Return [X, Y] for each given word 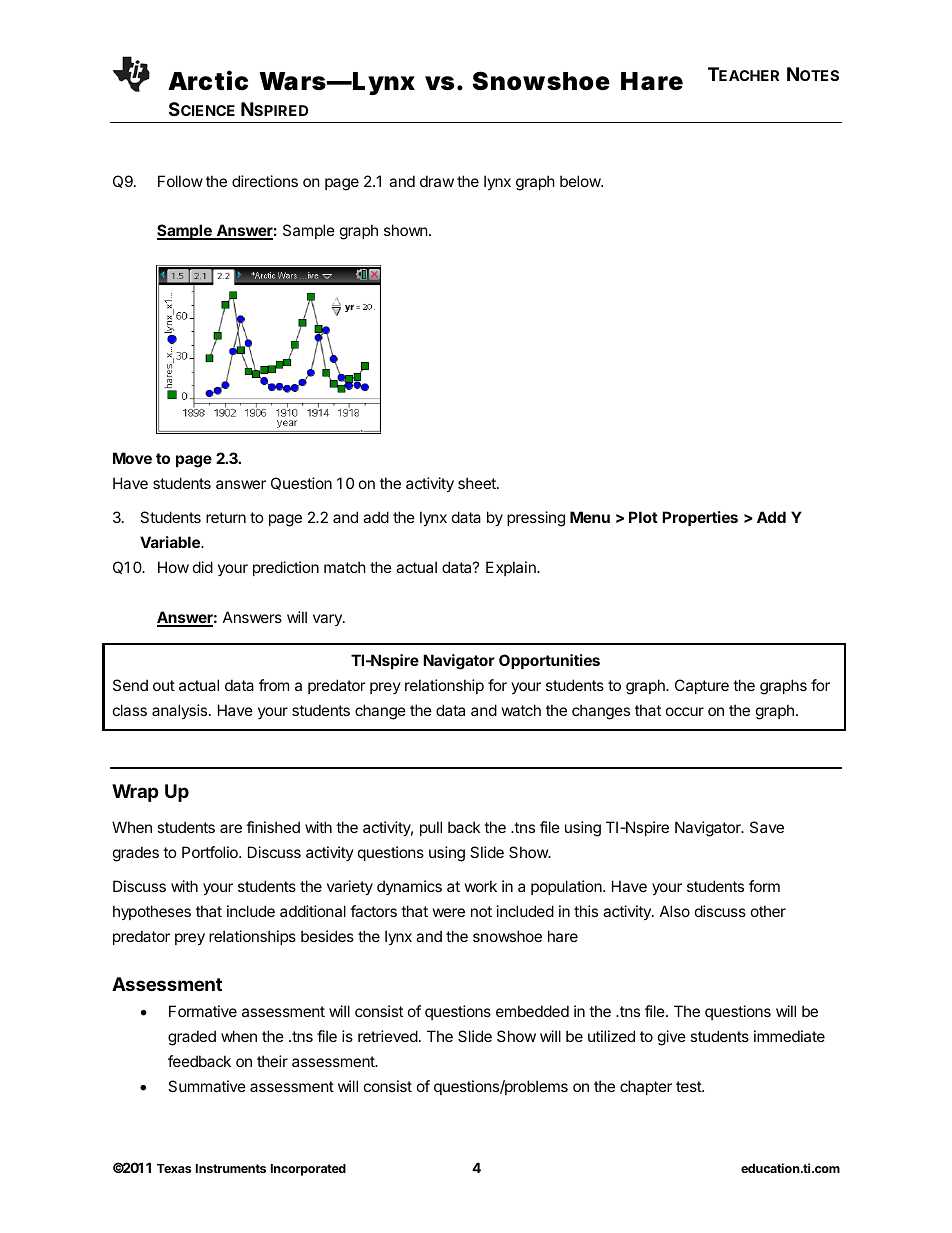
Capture [702, 686]
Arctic [208, 81]
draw [437, 181]
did [203, 567]
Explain [512, 568]
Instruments [231, 1168]
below [581, 181]
